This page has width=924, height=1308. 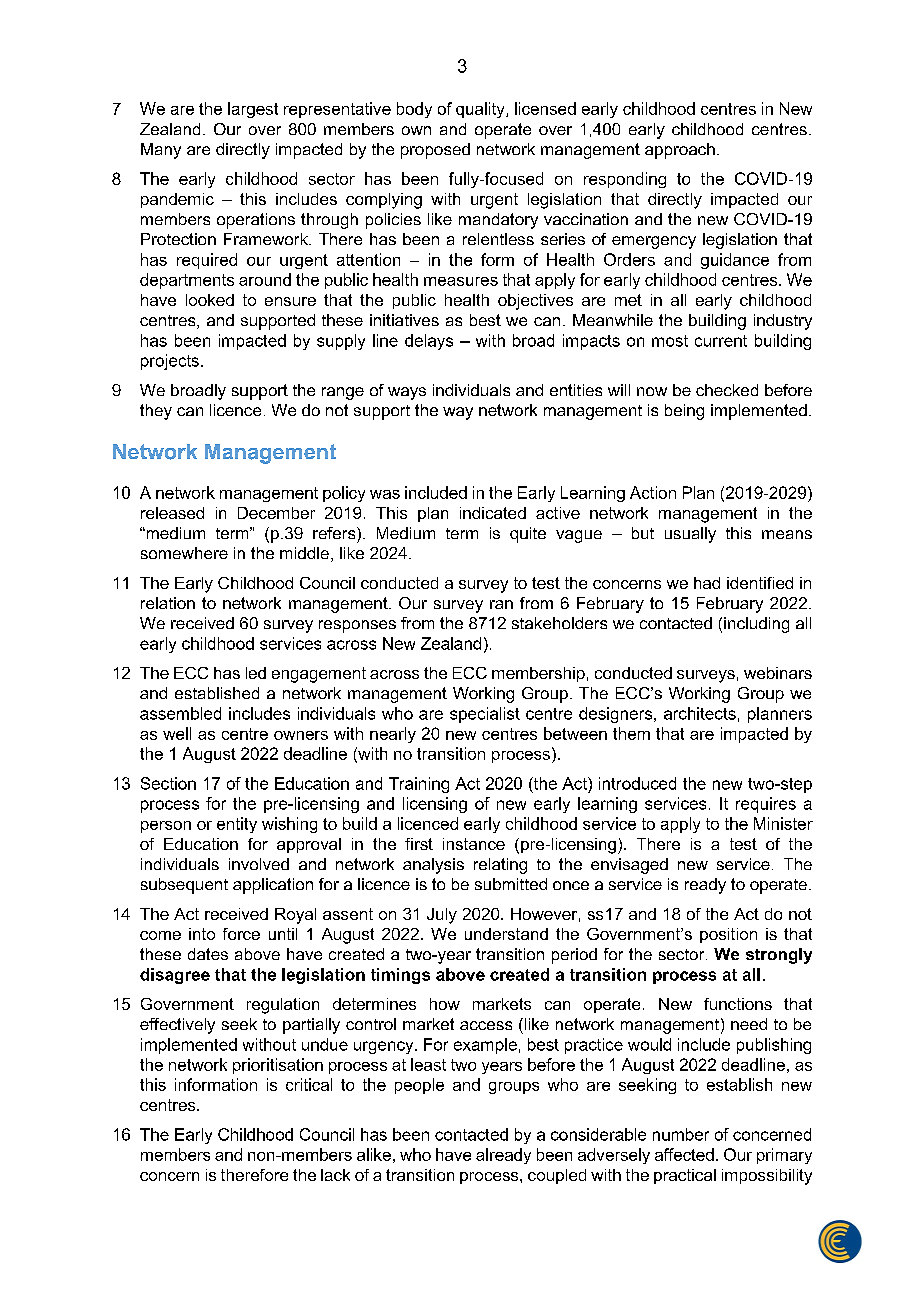 I want to click on prioritisation, so click(x=278, y=1066).
